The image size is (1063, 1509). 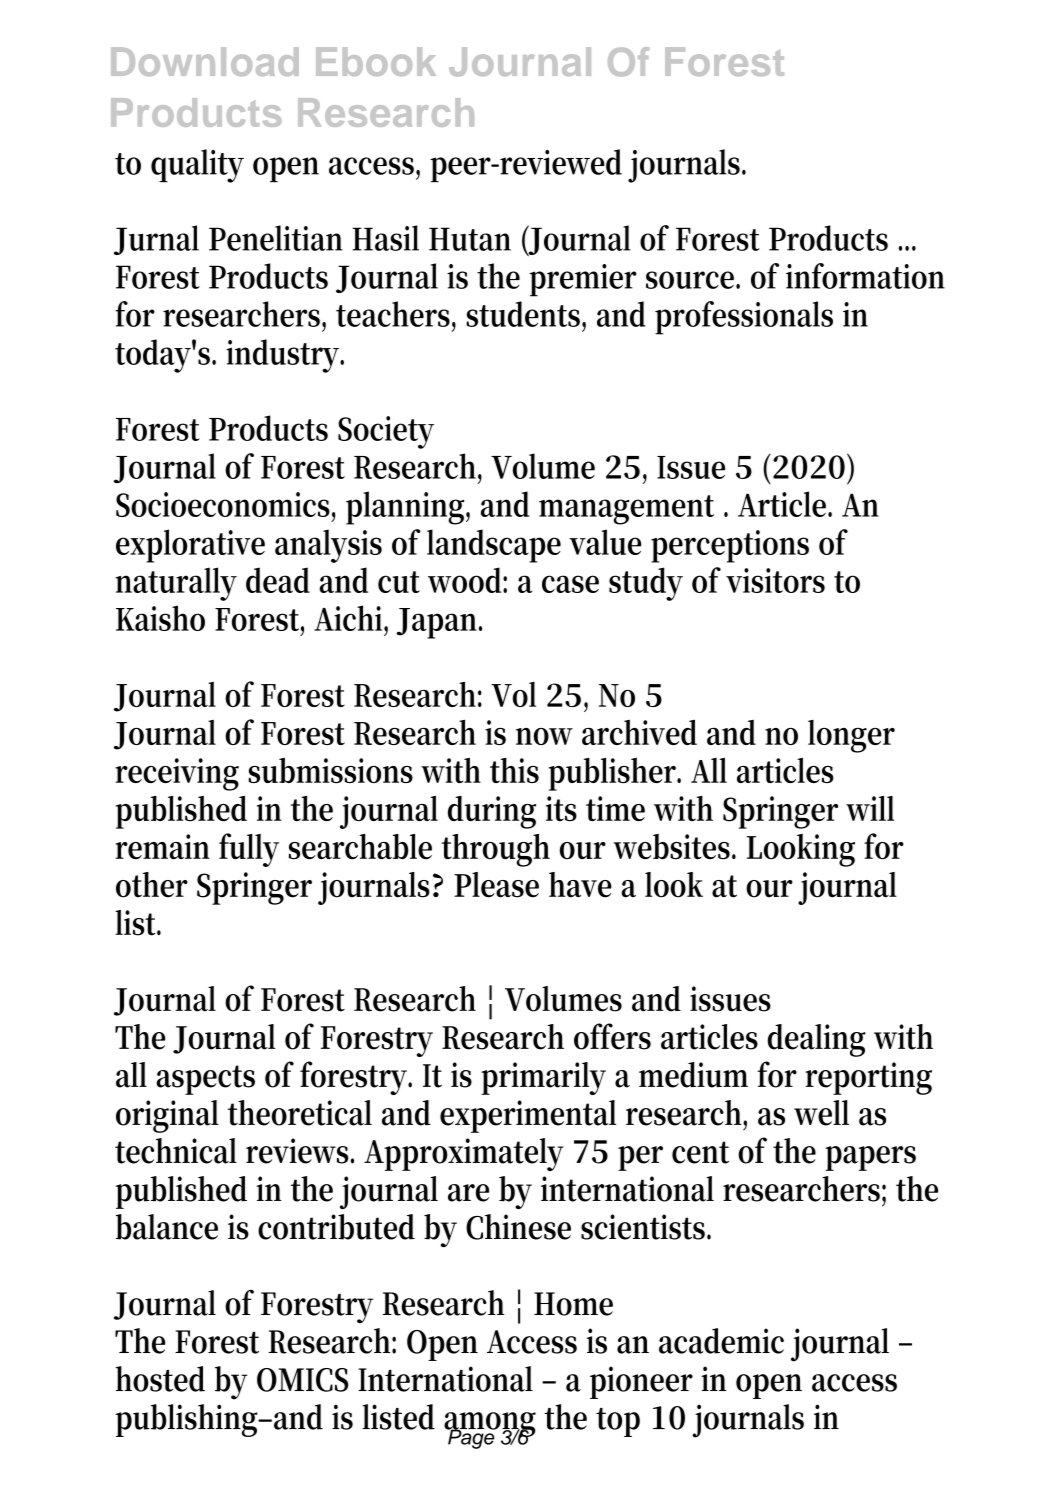 I want to click on this, so click(x=514, y=770).
